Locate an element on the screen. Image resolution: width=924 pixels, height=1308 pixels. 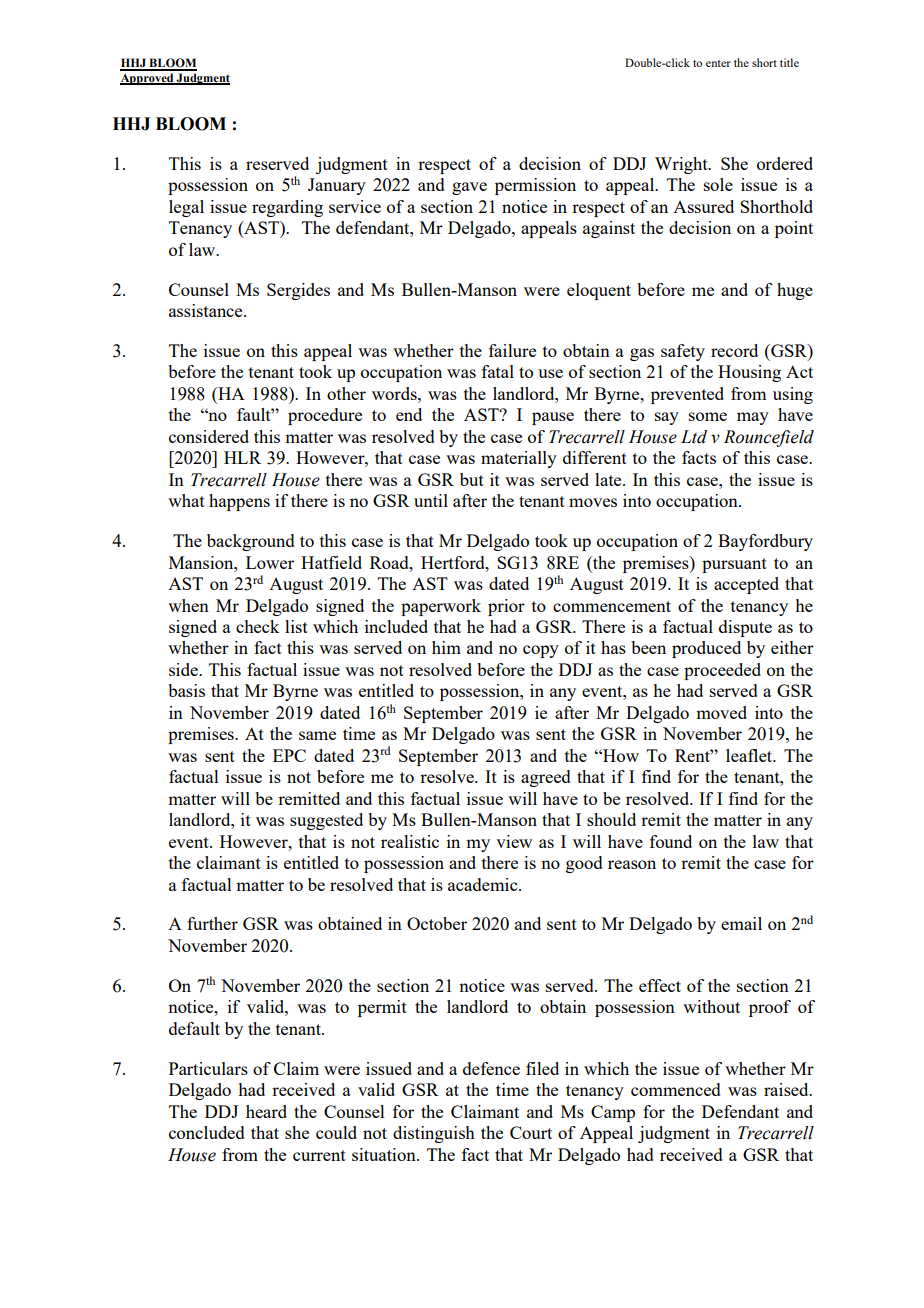
academic is located at coordinates (484, 884).
